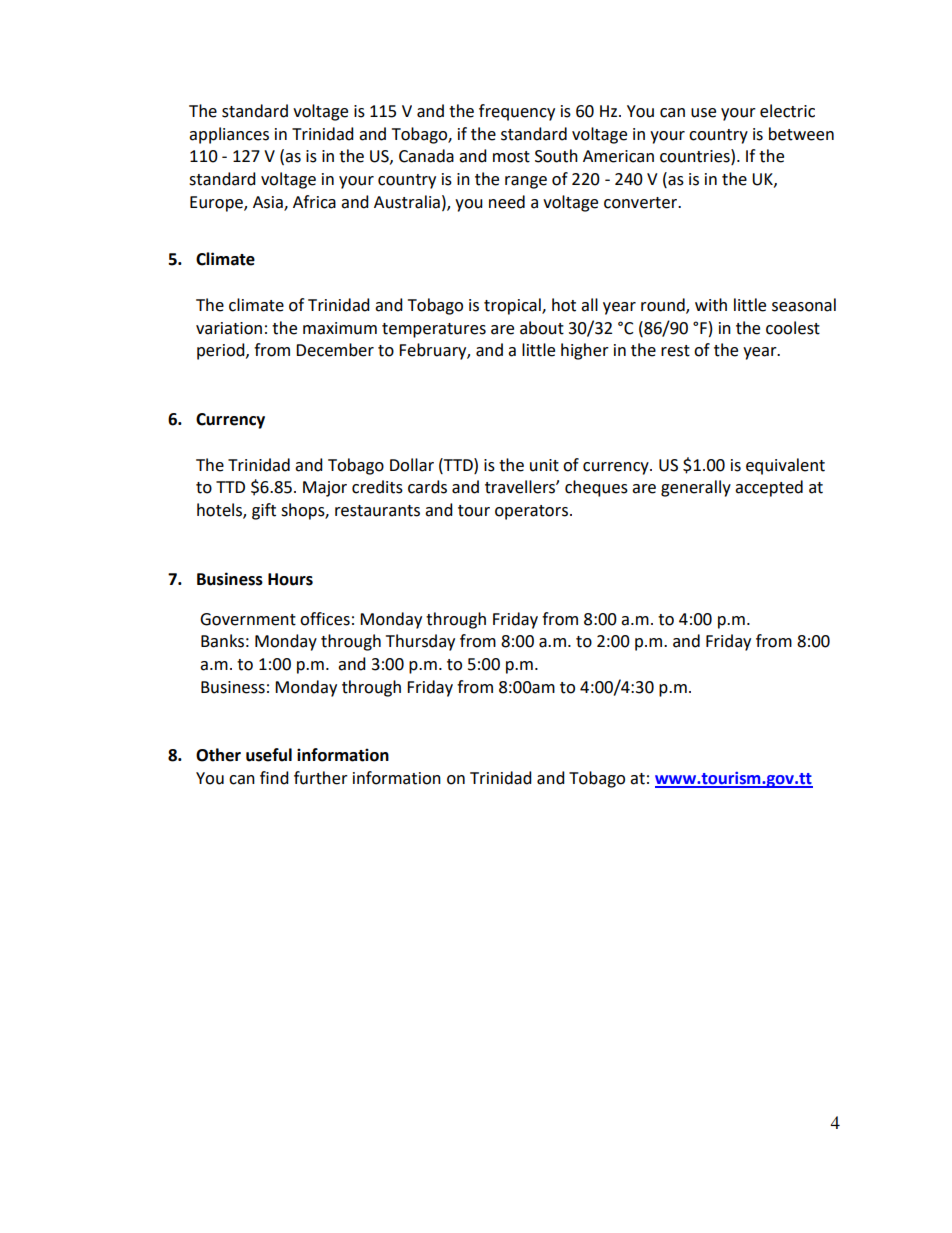 The width and height of the page is (952, 1233). What do you see at coordinates (787, 111) in the page?
I see `electric` at bounding box center [787, 111].
